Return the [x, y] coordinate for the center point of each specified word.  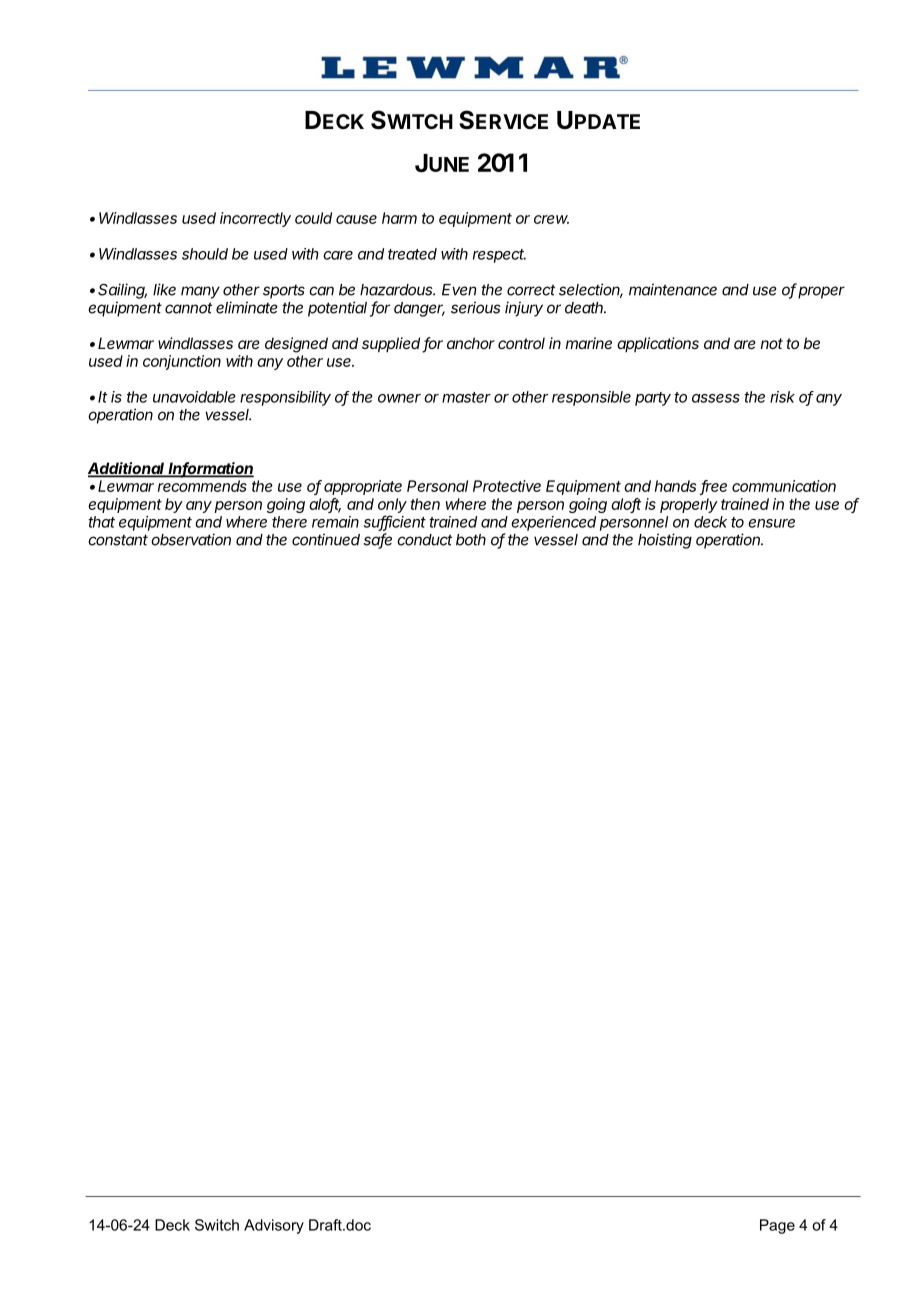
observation [191, 539]
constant [118, 540]
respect [499, 256]
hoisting [665, 541]
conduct [424, 540]
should [205, 254]
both [471, 540]
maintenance [673, 289]
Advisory [274, 1226]
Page [777, 1226]
